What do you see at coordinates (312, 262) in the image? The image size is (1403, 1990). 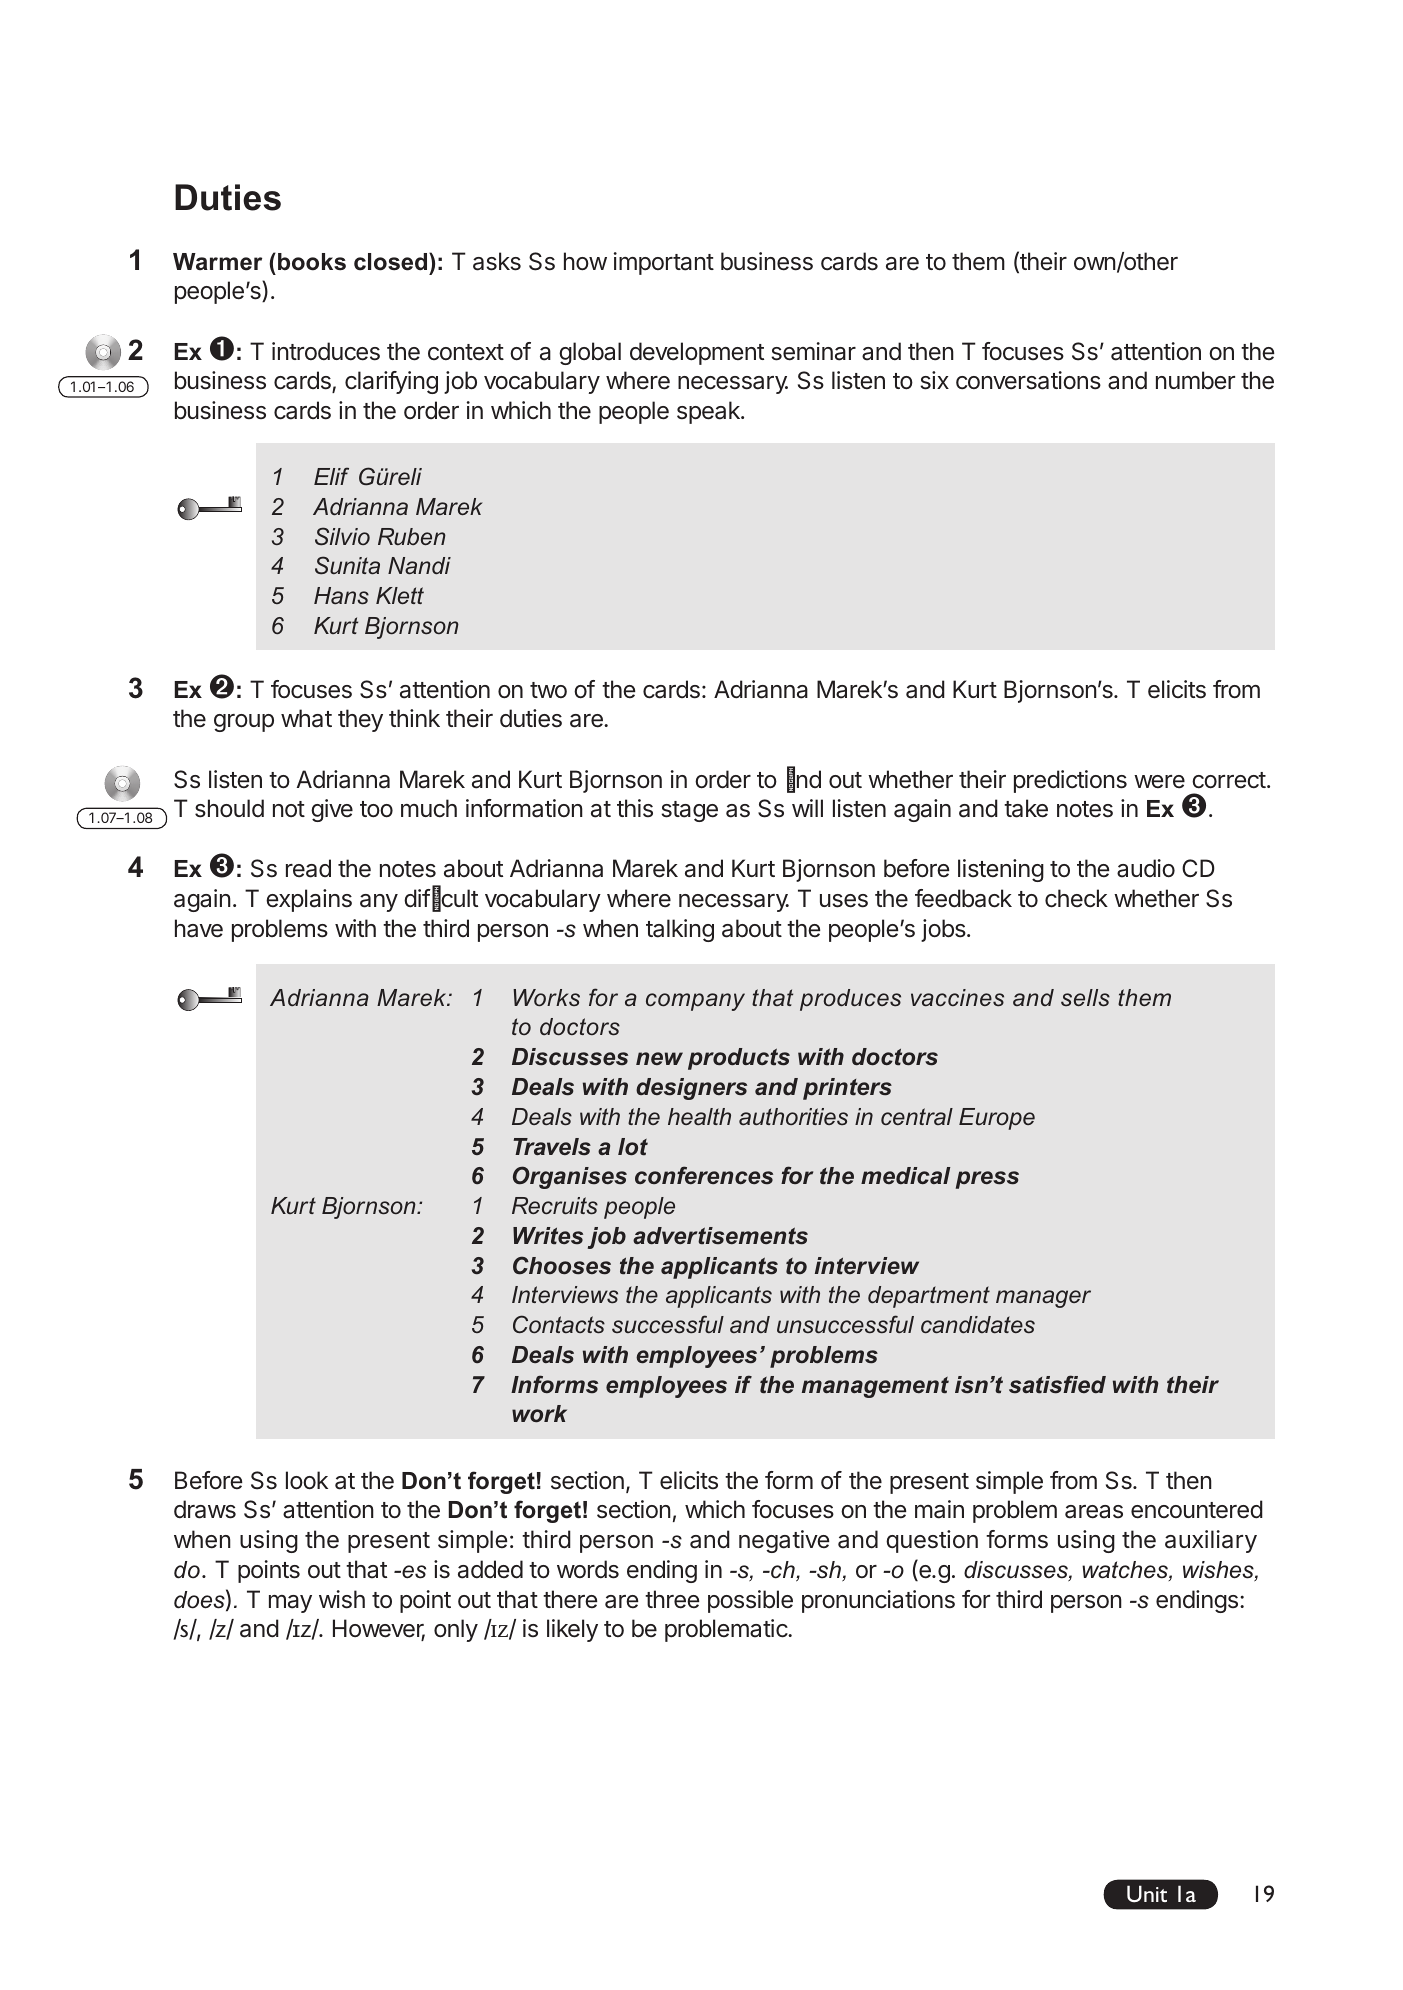 I see `books` at bounding box center [312, 262].
